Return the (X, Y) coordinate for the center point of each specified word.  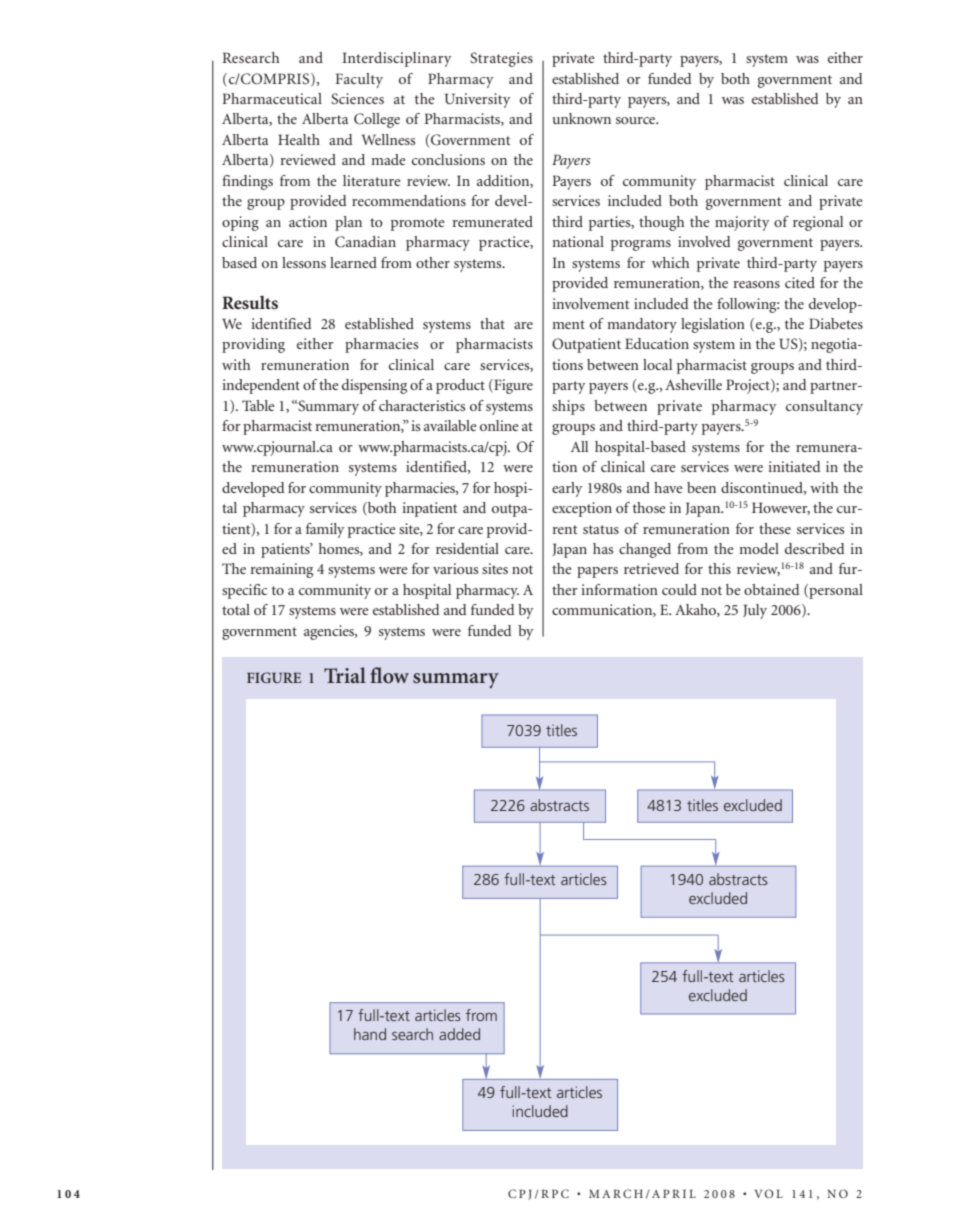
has (603, 548)
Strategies (501, 59)
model (759, 548)
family (325, 530)
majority (742, 223)
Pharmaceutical (272, 98)
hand (370, 1034)
